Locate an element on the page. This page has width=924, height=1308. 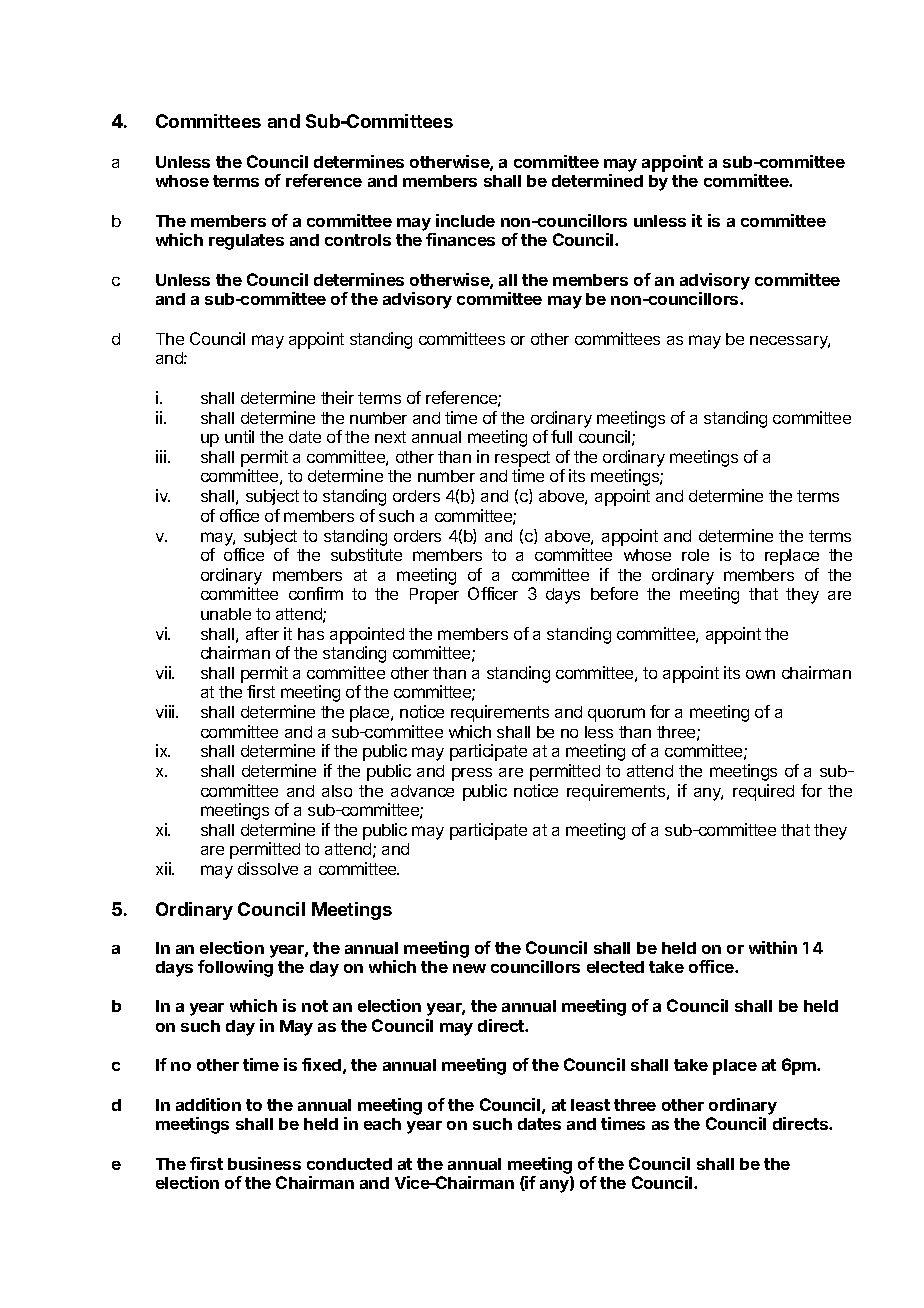
regulates is located at coordinates (246, 242).
